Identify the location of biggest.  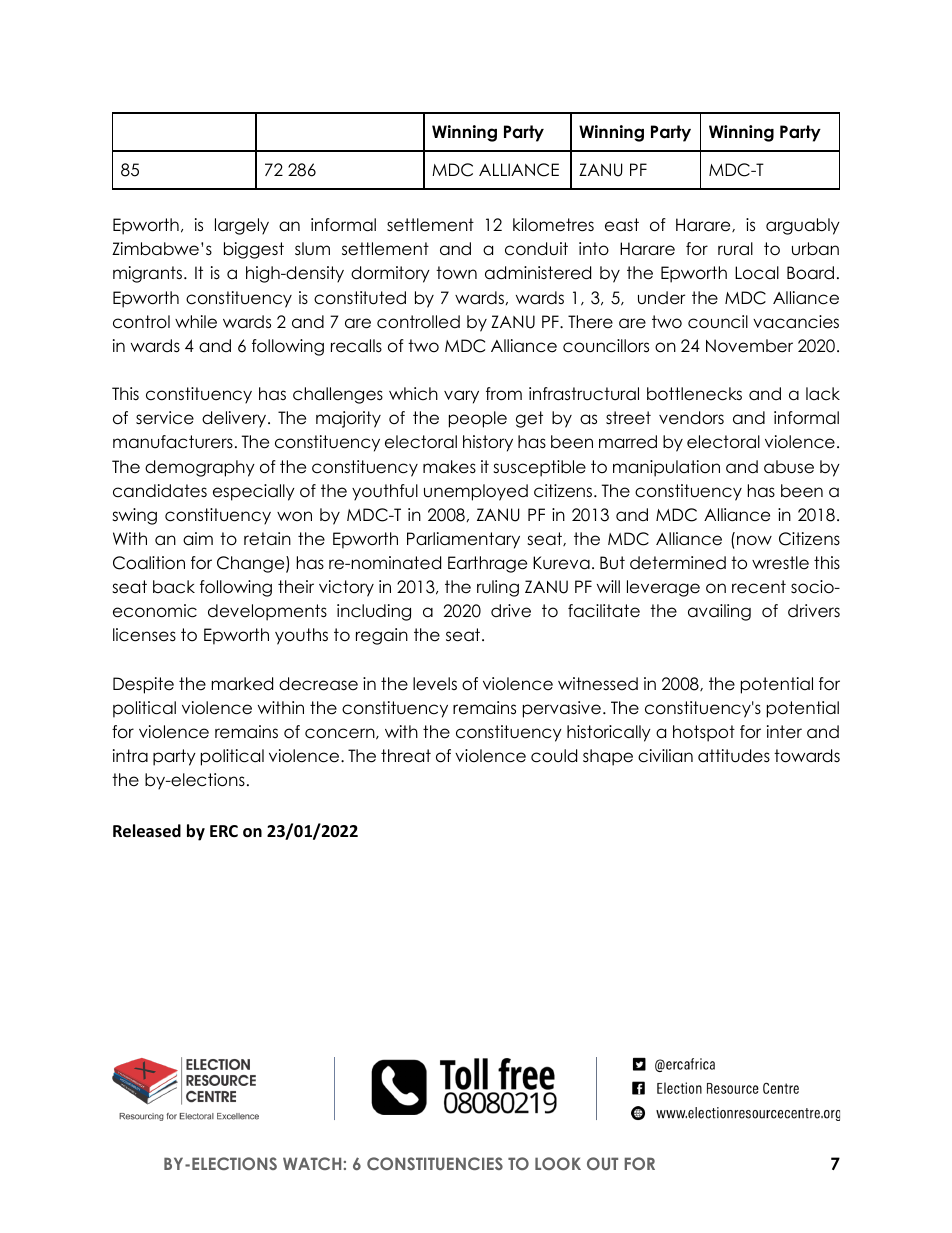
(254, 250).
